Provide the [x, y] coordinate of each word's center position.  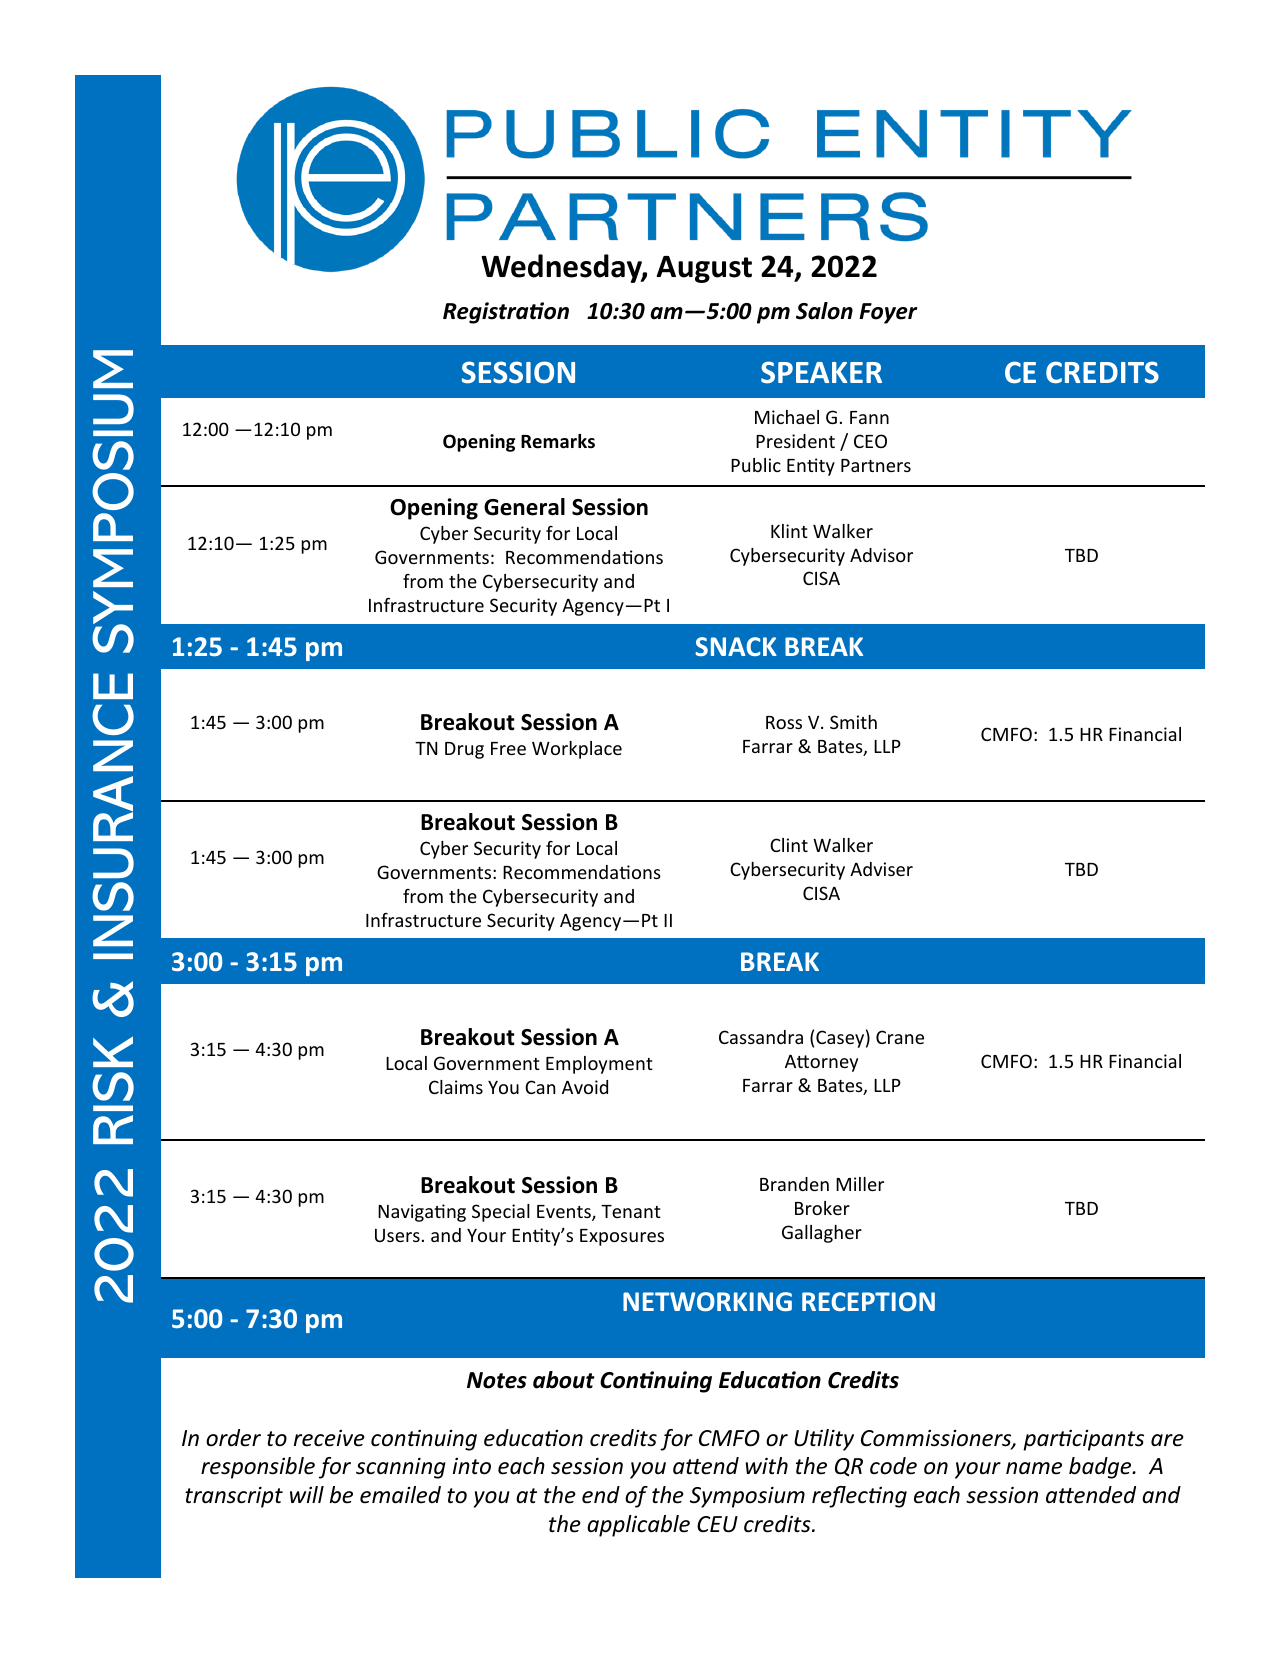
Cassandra [761, 1037]
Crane [900, 1037]
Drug [464, 750]
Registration [506, 313]
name [1034, 1468]
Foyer [888, 313]
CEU [717, 1524]
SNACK [736, 646]
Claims [456, 1087]
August [704, 269]
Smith [853, 722]
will [307, 1494]
